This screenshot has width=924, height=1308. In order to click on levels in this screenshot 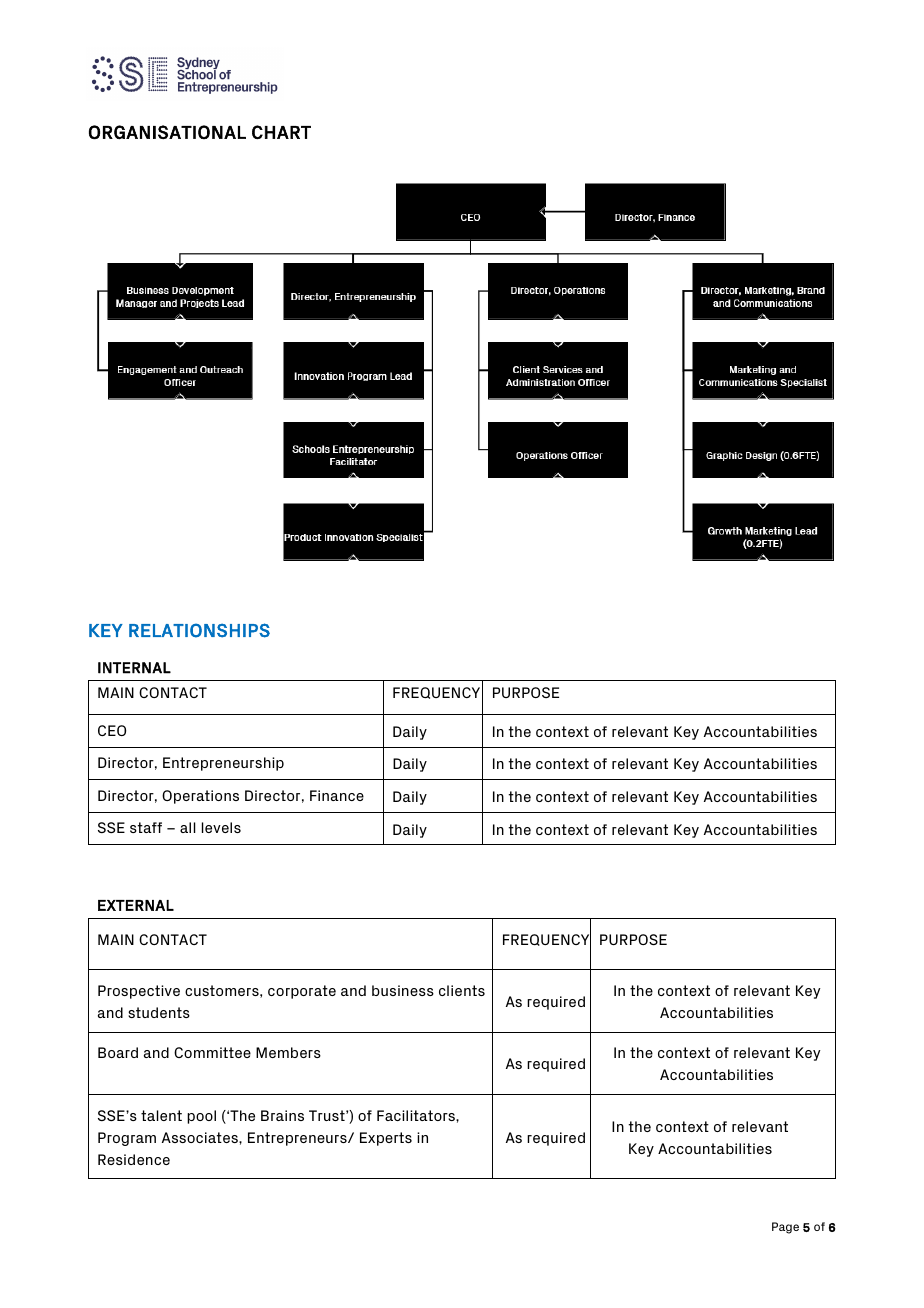, I will do `click(221, 827)`.
